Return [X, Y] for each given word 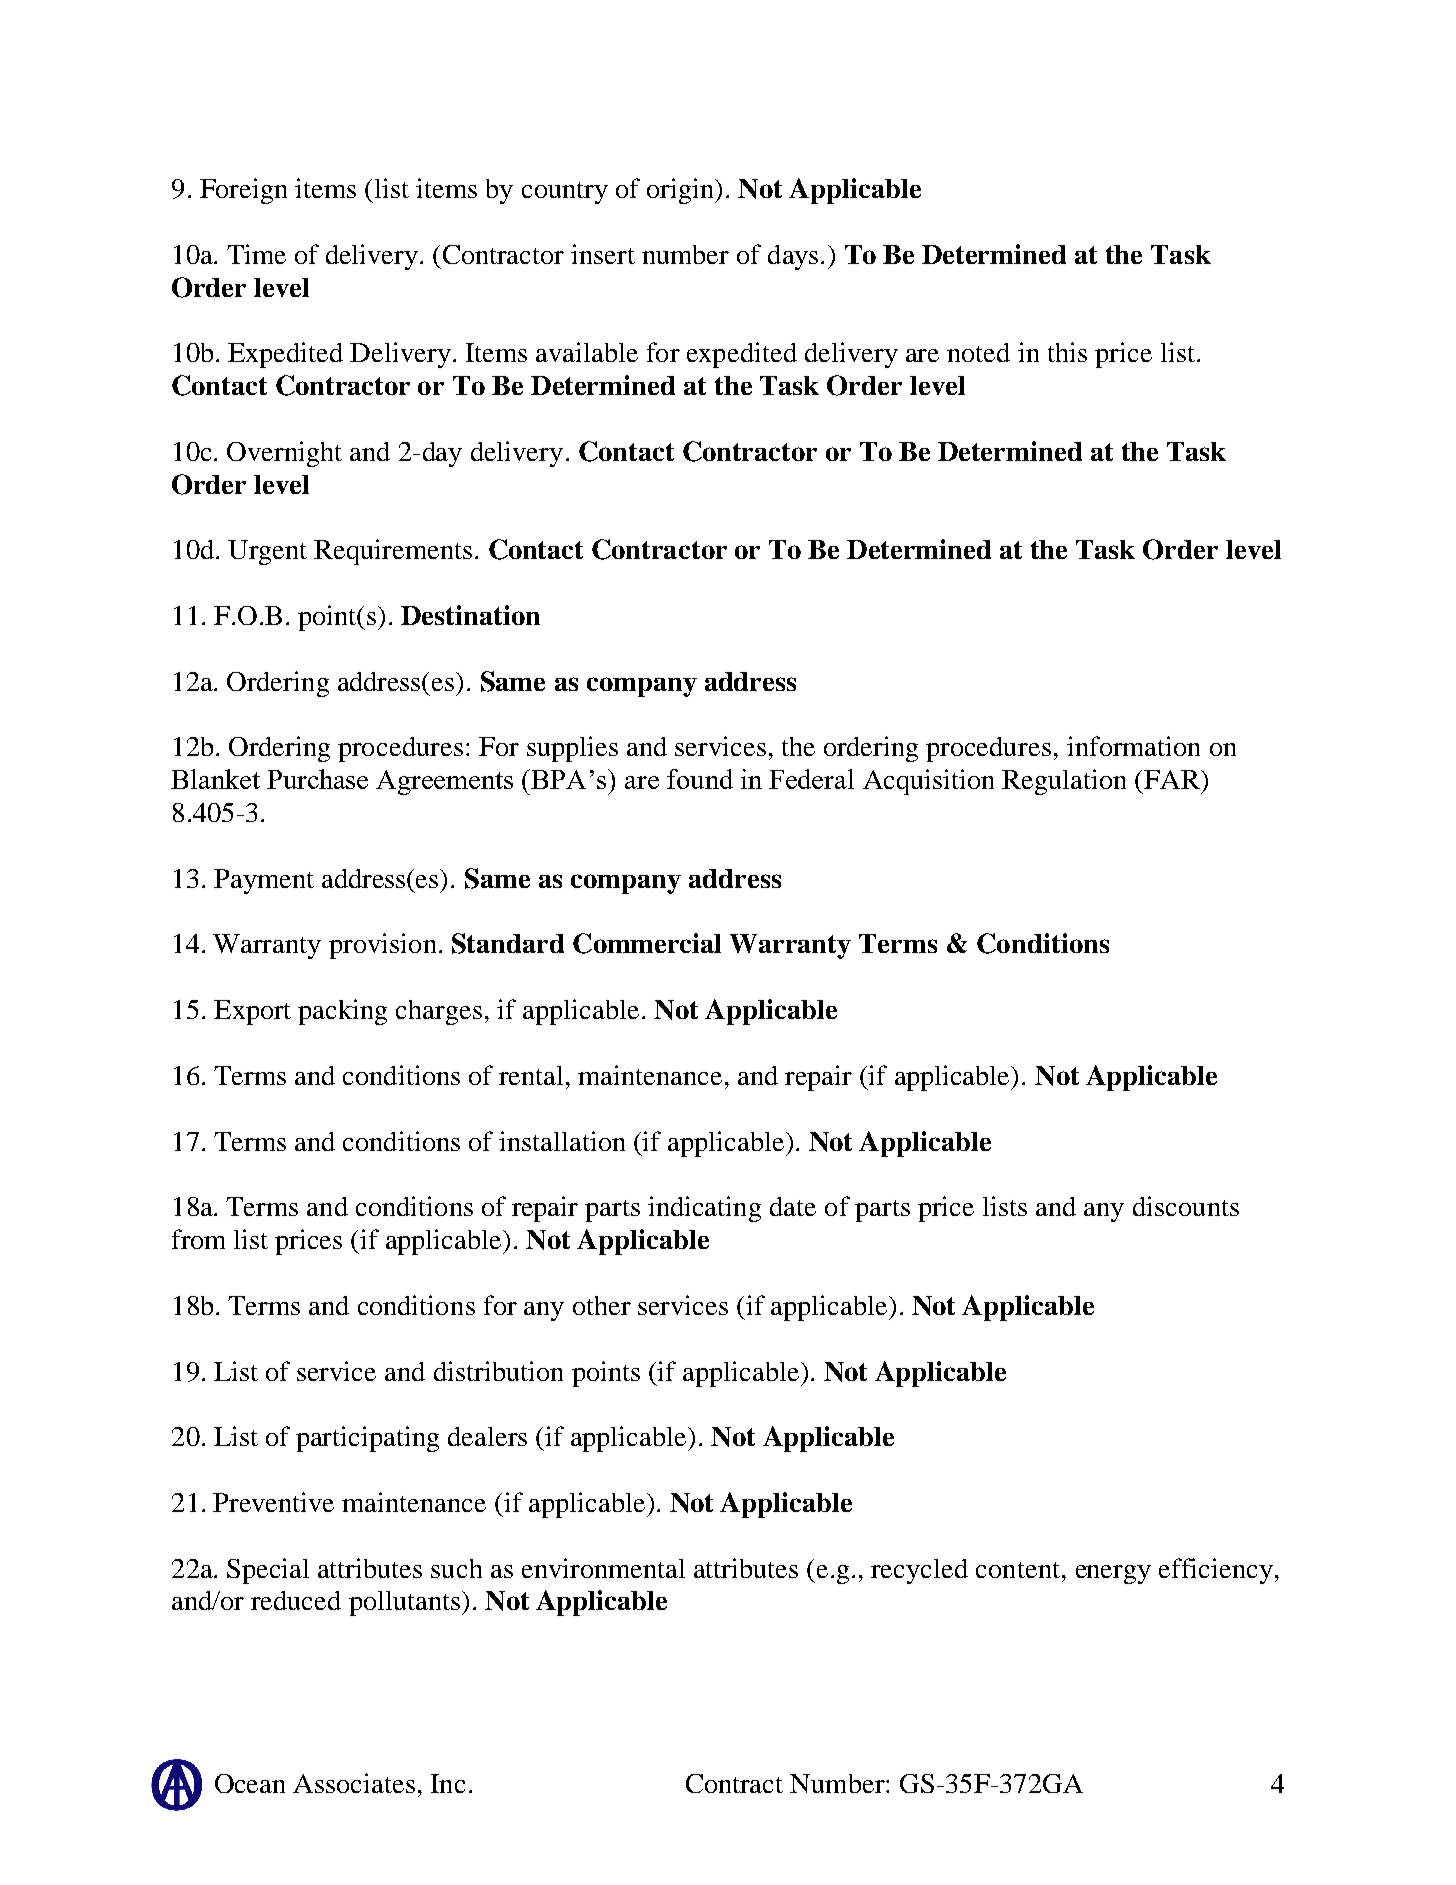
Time [256, 254]
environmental [603, 1568]
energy [1113, 1574]
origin [681, 191]
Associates [354, 1783]
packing [342, 1012]
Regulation [1064, 782]
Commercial [647, 943]
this [1067, 352]
